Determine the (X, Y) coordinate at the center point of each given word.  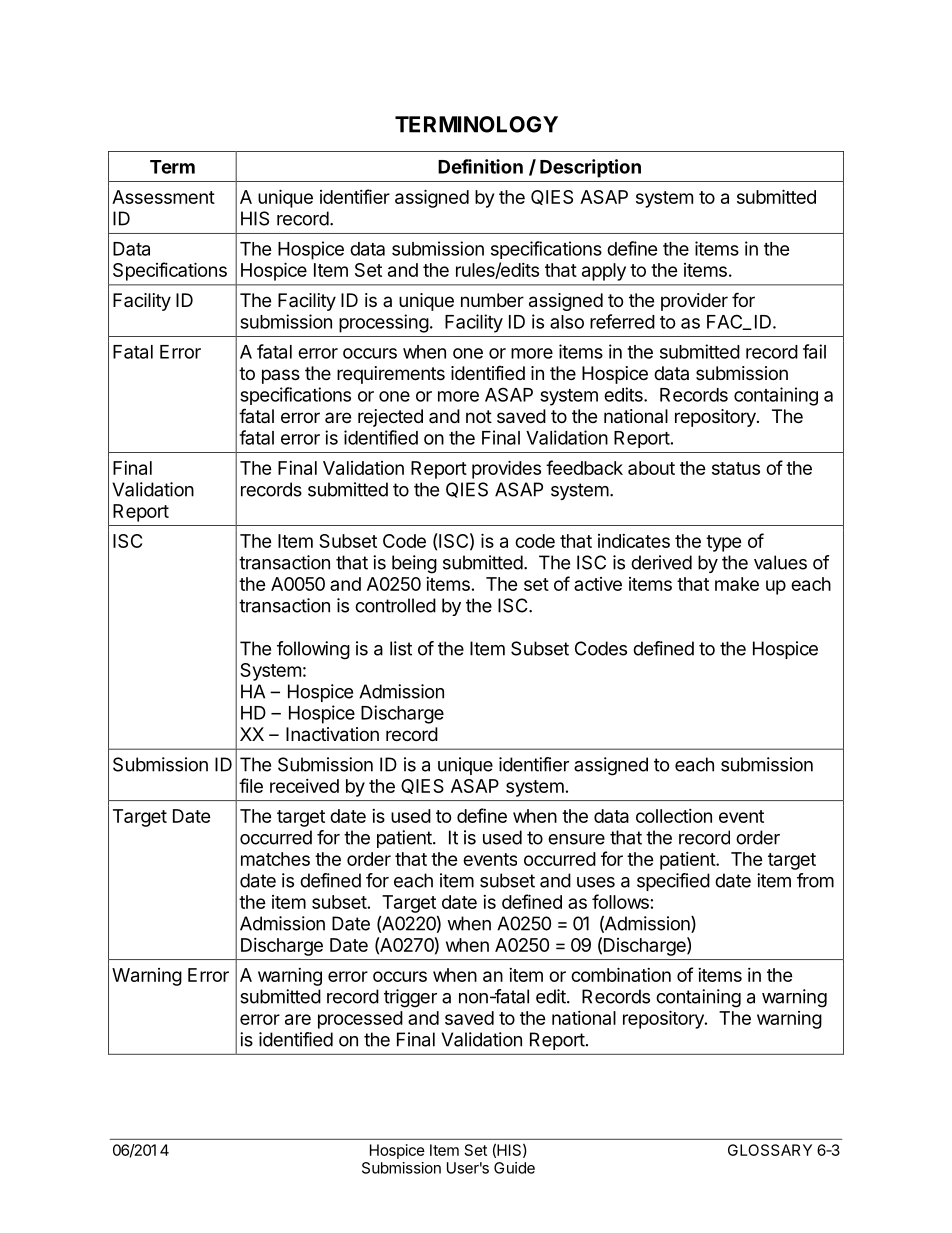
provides (506, 469)
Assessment (163, 197)
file (251, 785)
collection (674, 816)
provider (694, 302)
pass (281, 376)
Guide (514, 1168)
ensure (576, 839)
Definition (480, 166)
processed (360, 1020)
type (724, 543)
